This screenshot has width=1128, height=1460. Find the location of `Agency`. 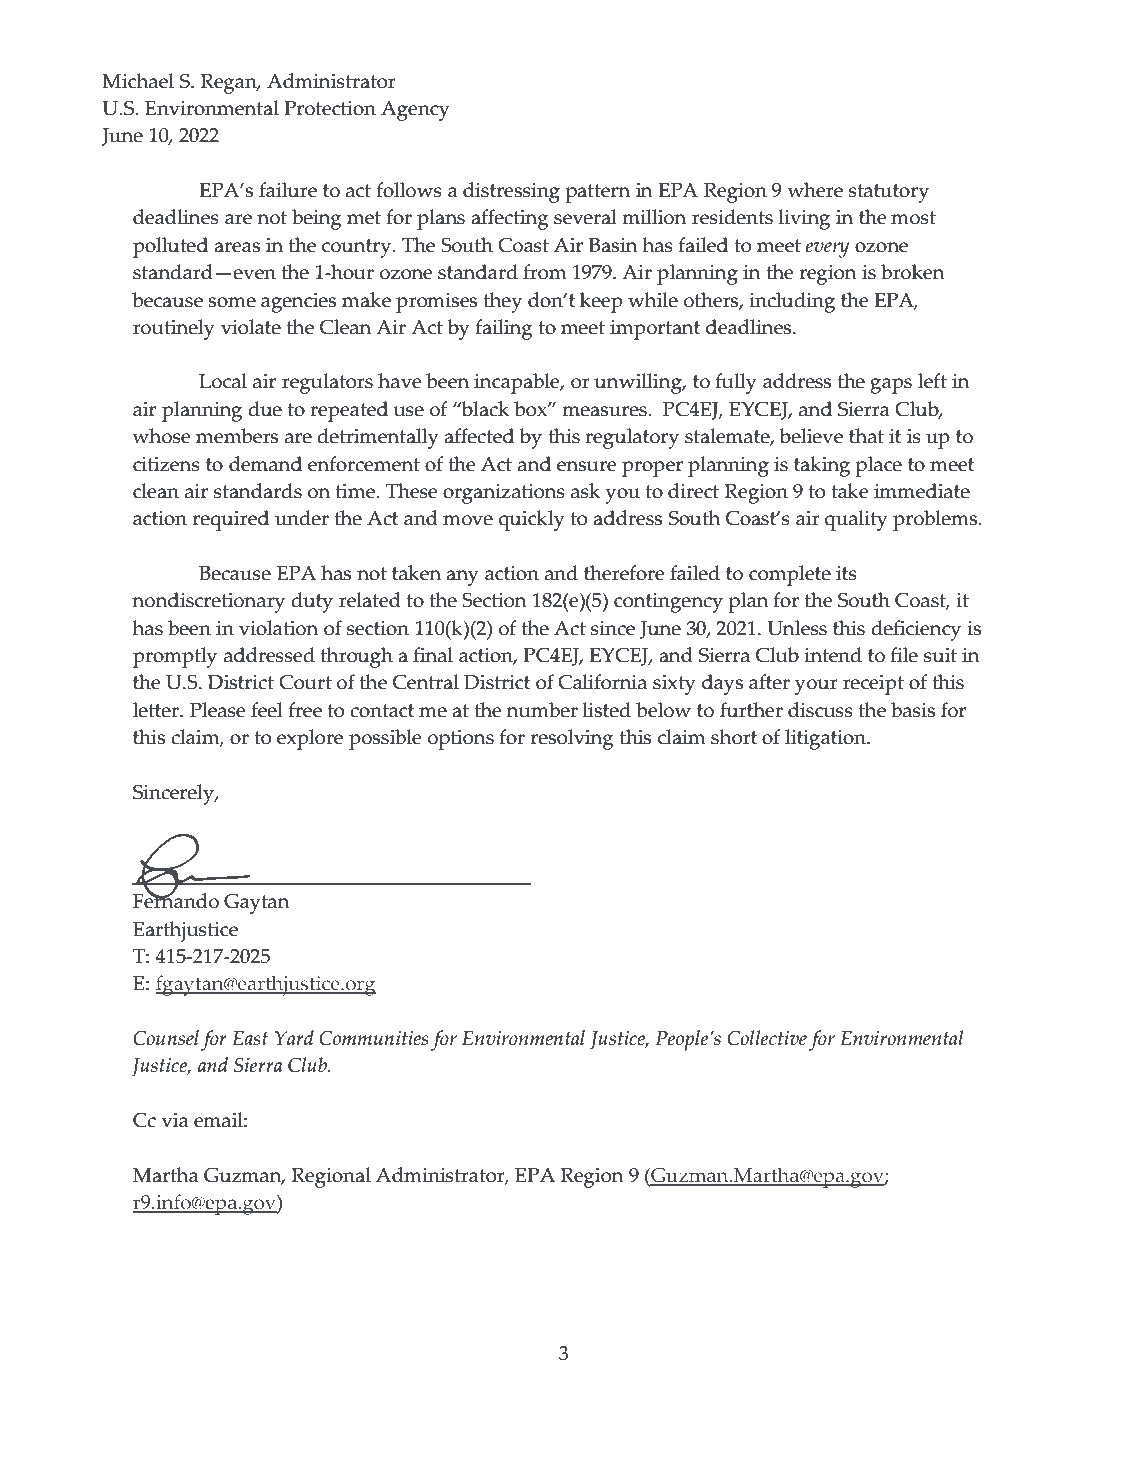

Agency is located at coordinates (415, 111).
